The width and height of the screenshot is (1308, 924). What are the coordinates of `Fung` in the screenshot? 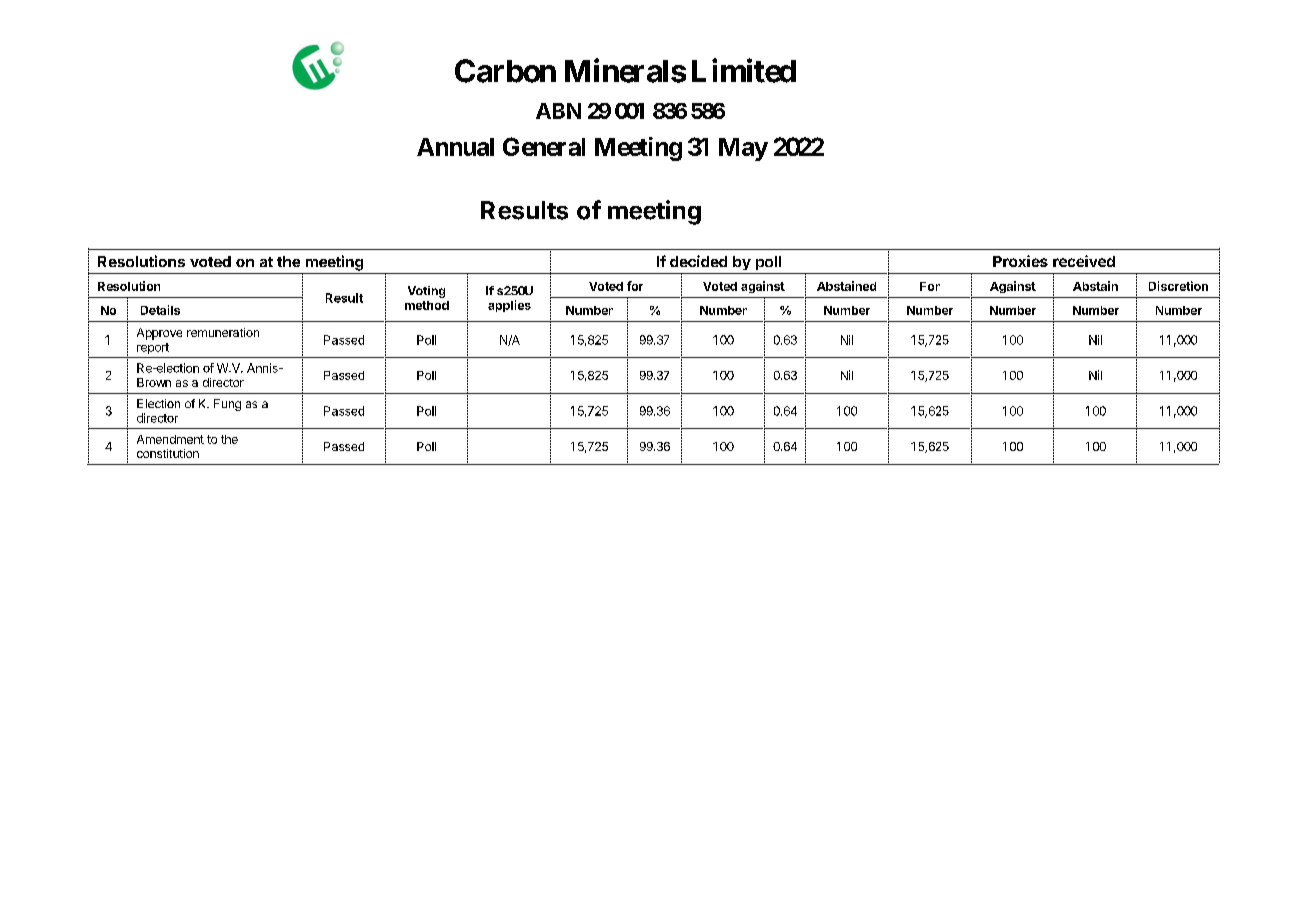 It's located at (227, 405).
